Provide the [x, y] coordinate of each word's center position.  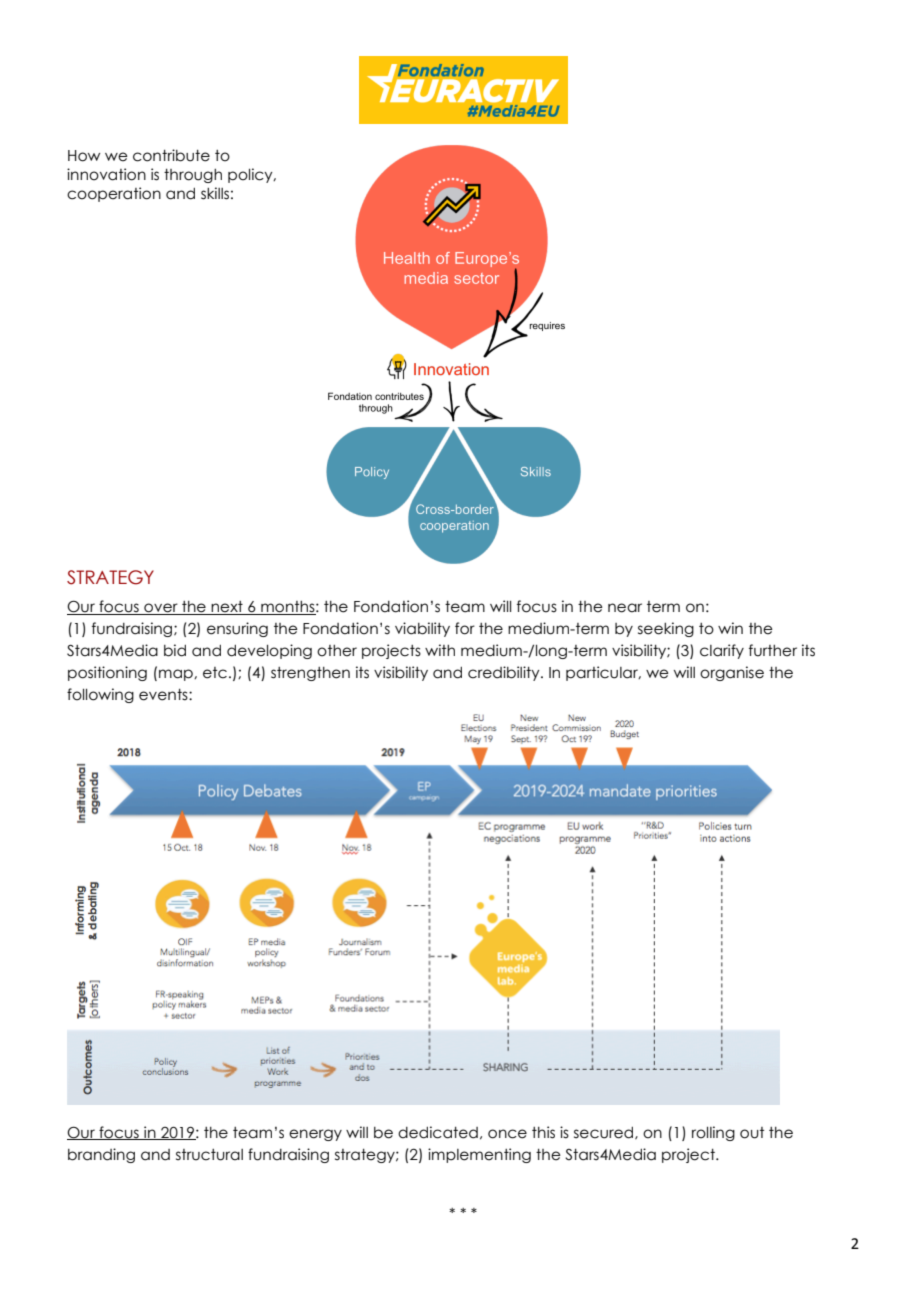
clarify [722, 651]
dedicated [438, 1132]
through [193, 176]
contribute [171, 155]
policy [251, 175]
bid [175, 650]
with [440, 650]
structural [209, 1155]
